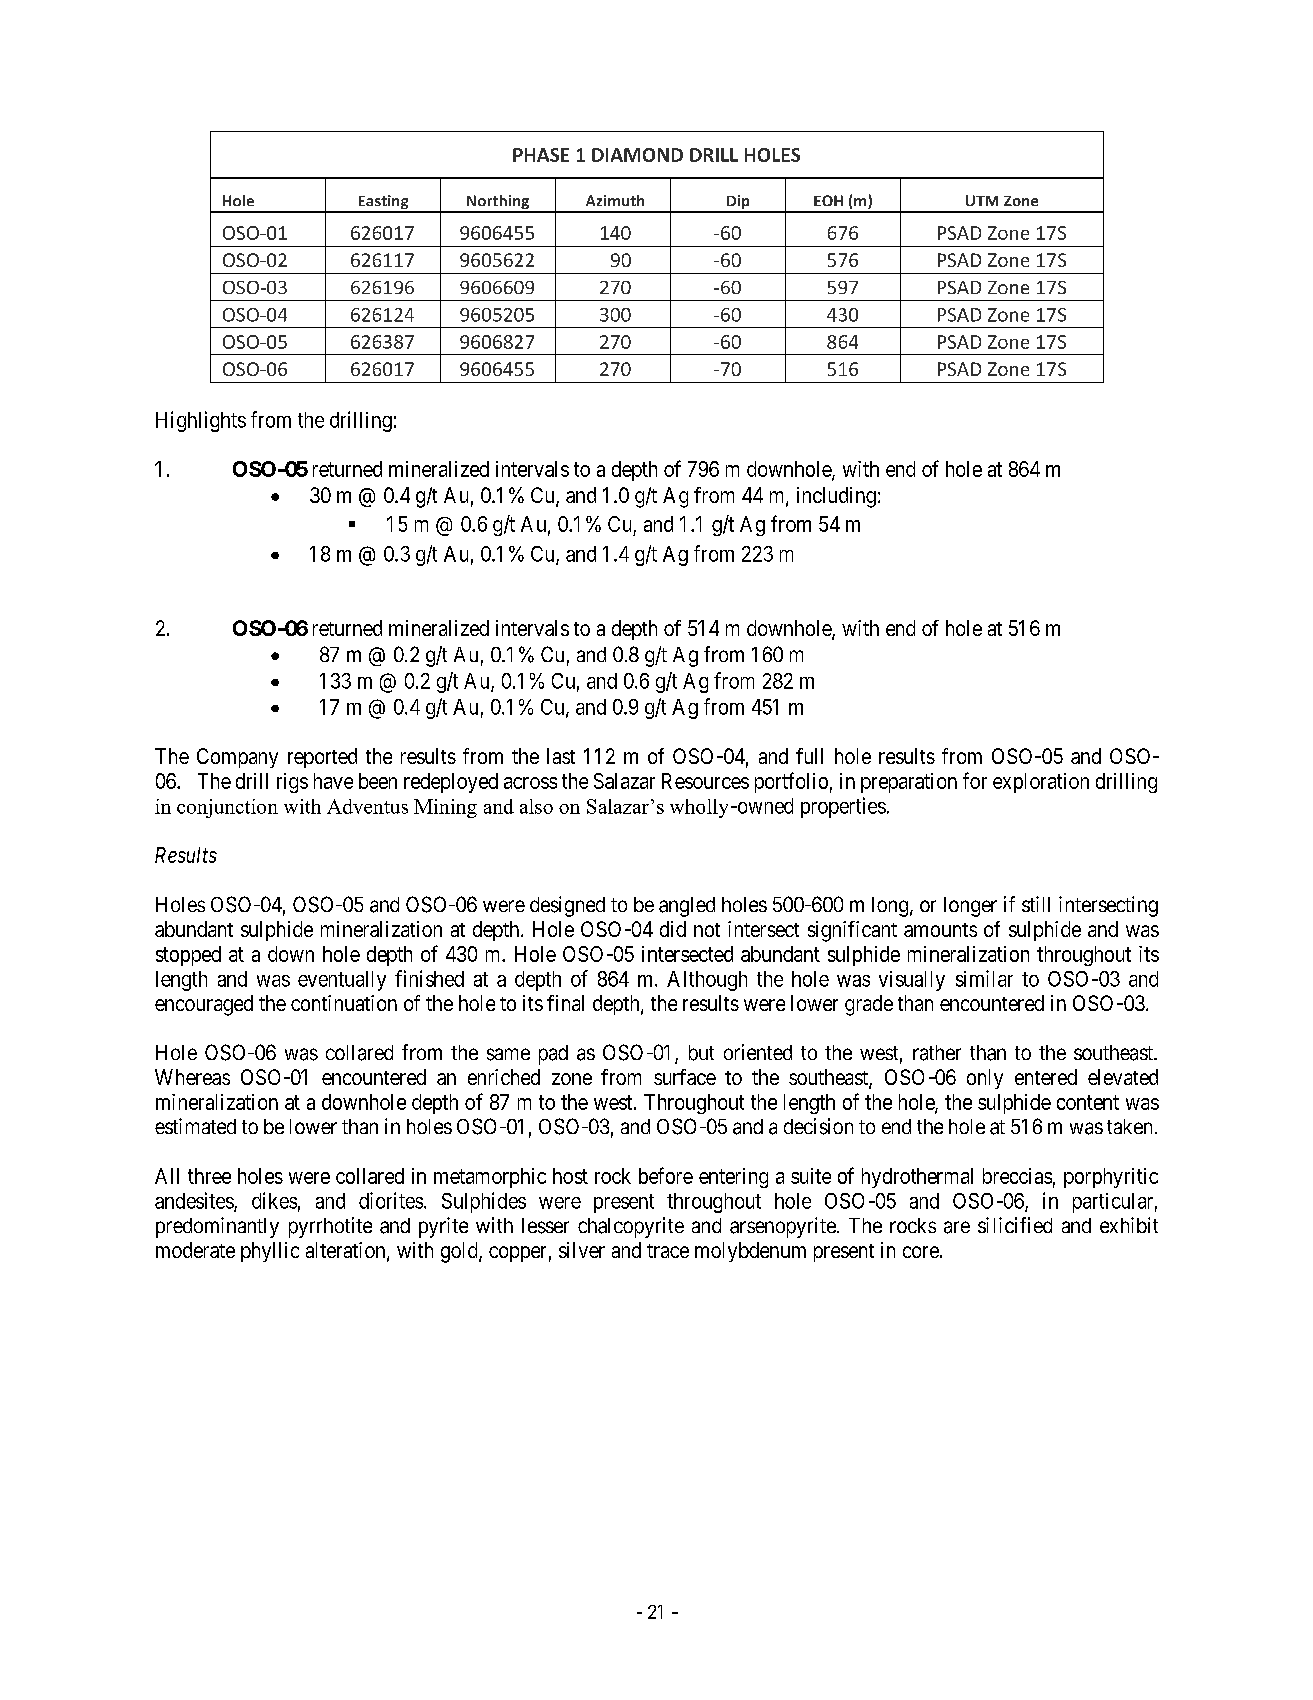 The height and width of the screenshot is (1700, 1313). I want to click on last, so click(561, 756).
